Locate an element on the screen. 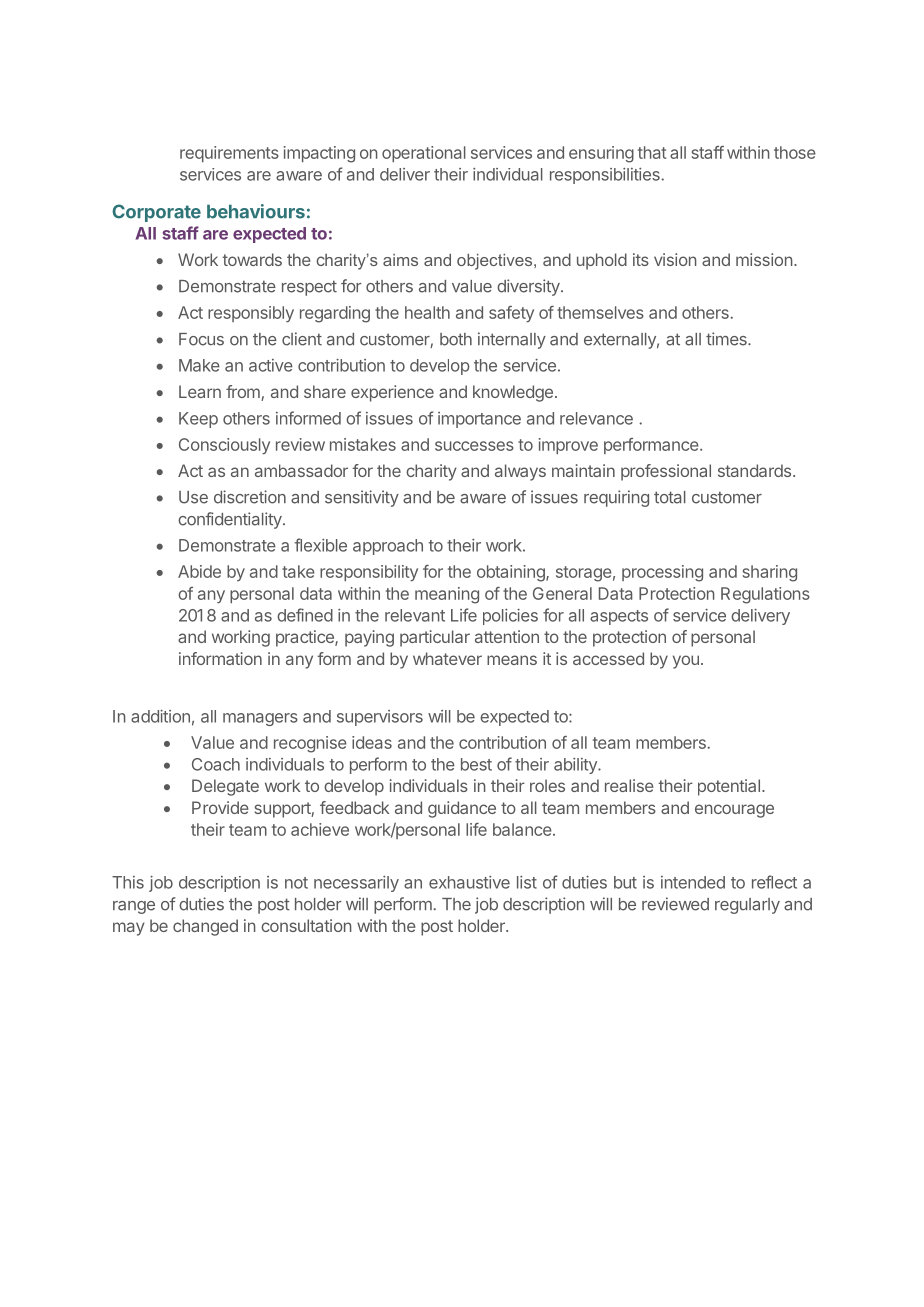 The width and height of the screenshot is (924, 1307). Make is located at coordinates (199, 365).
